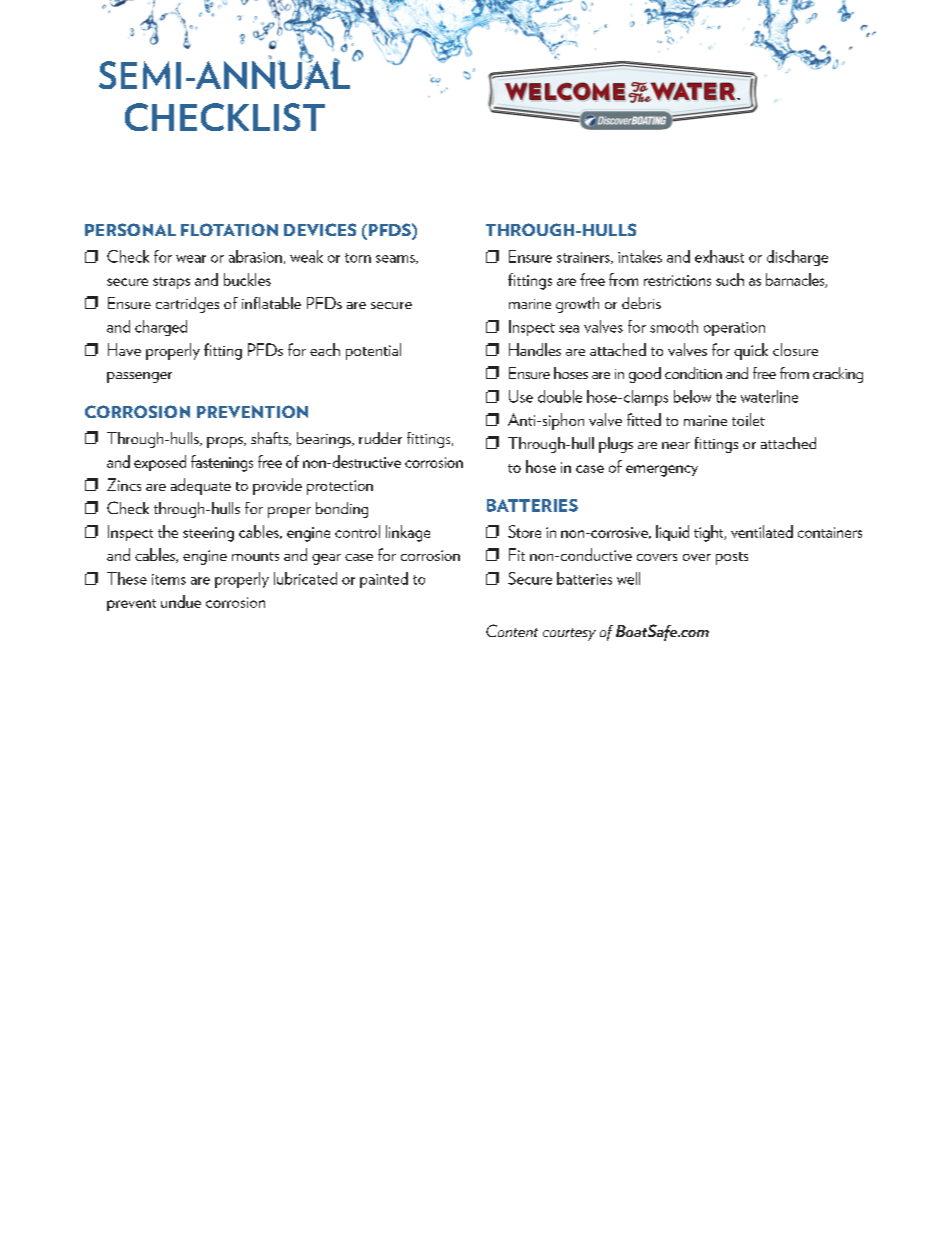  I want to click on undue, so click(181, 601).
